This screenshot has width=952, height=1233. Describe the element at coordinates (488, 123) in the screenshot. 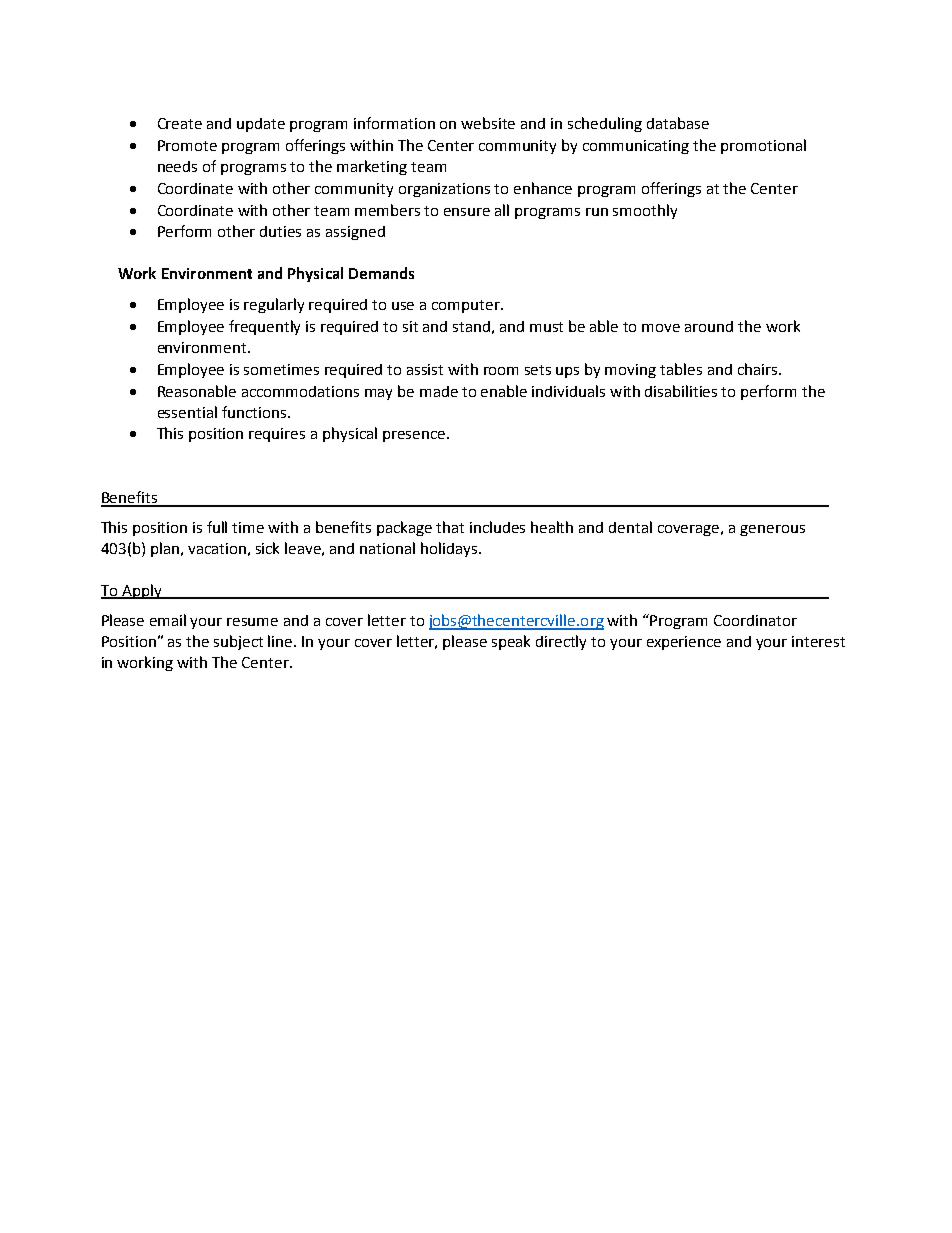

I see `website` at that location.
